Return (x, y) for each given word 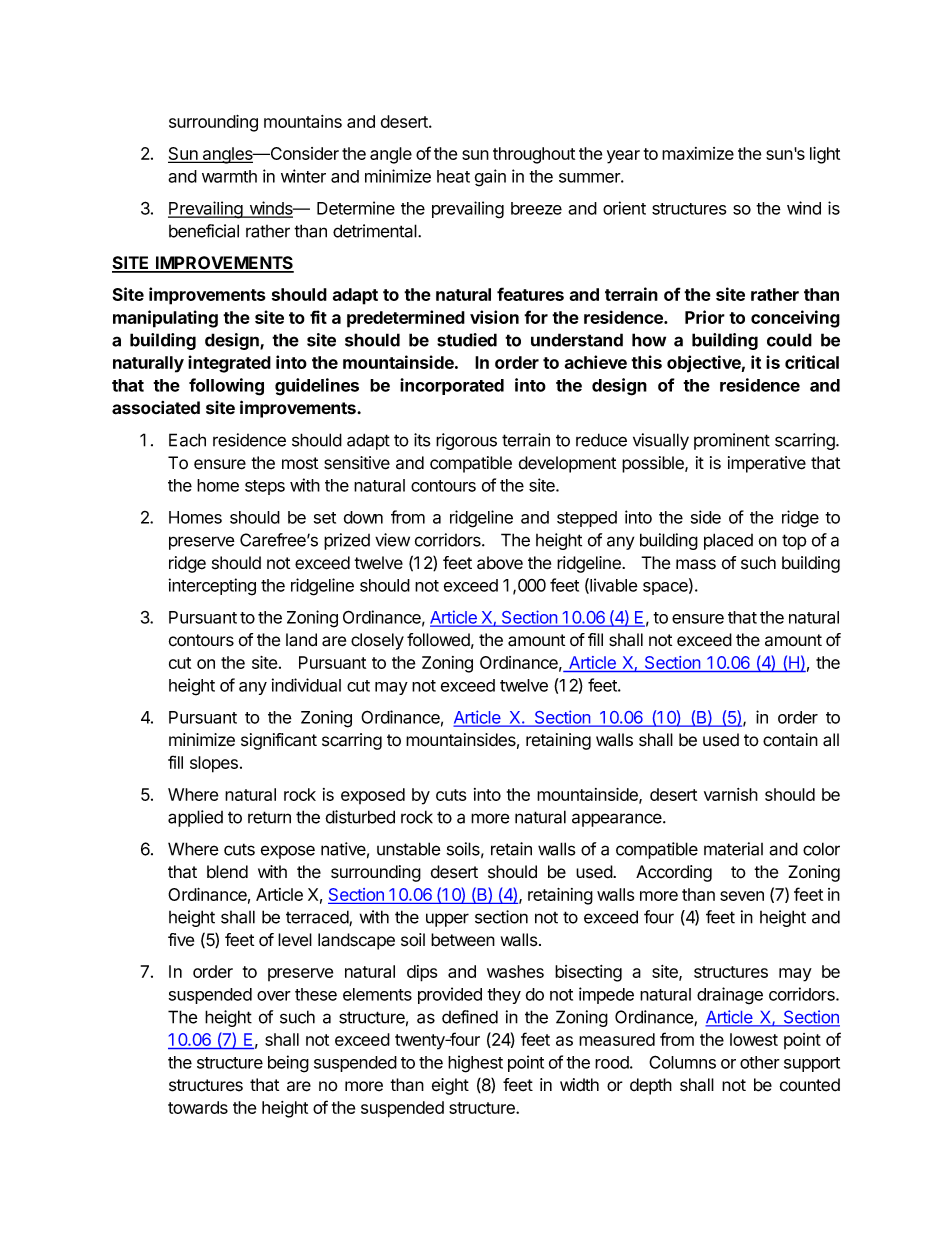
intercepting (212, 587)
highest (475, 1064)
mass (696, 564)
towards (198, 1107)
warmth (229, 176)
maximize (698, 153)
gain (490, 178)
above (500, 563)
